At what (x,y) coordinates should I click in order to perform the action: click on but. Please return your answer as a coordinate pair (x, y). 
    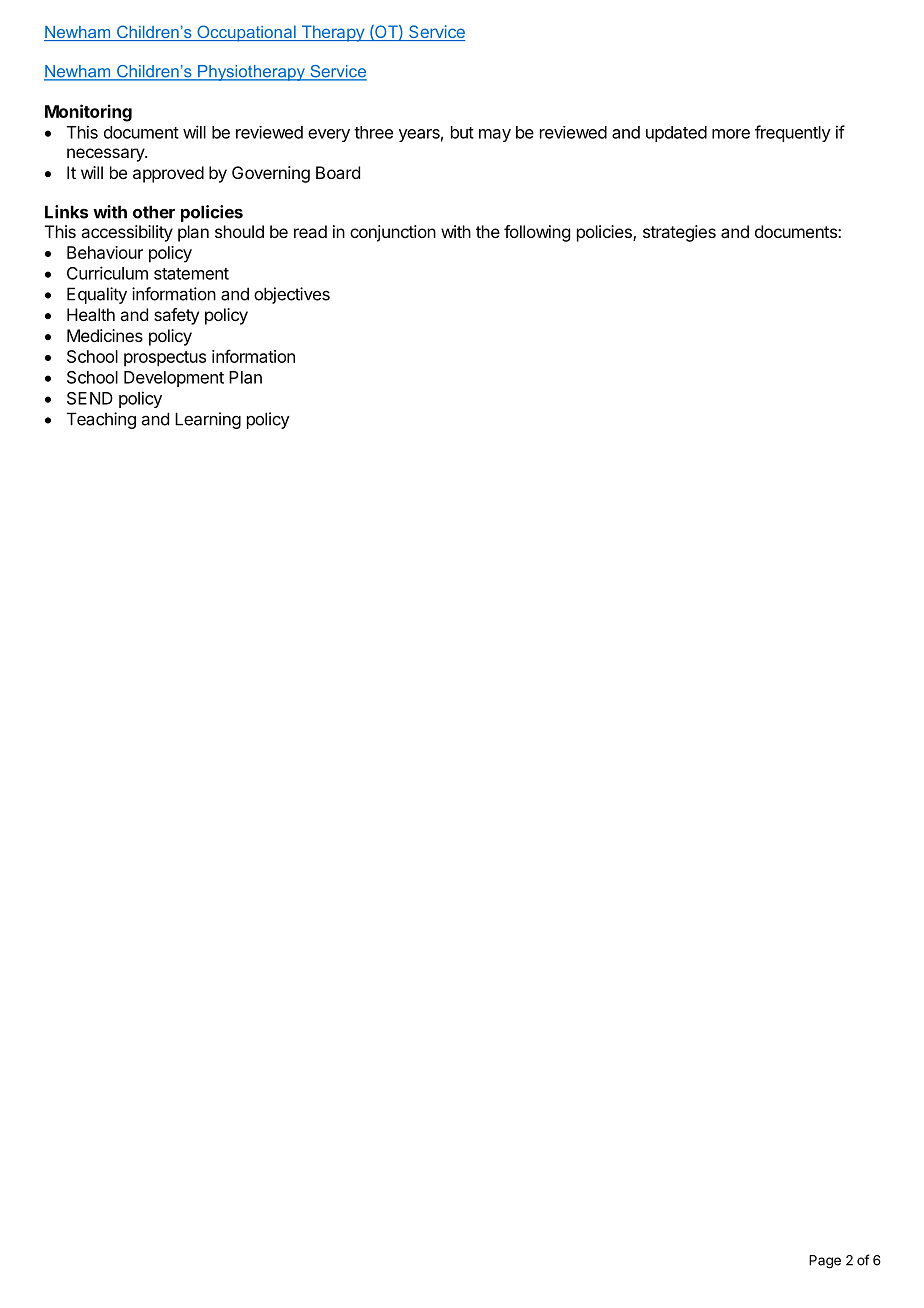
    Looking at the image, I should click on (462, 132).
